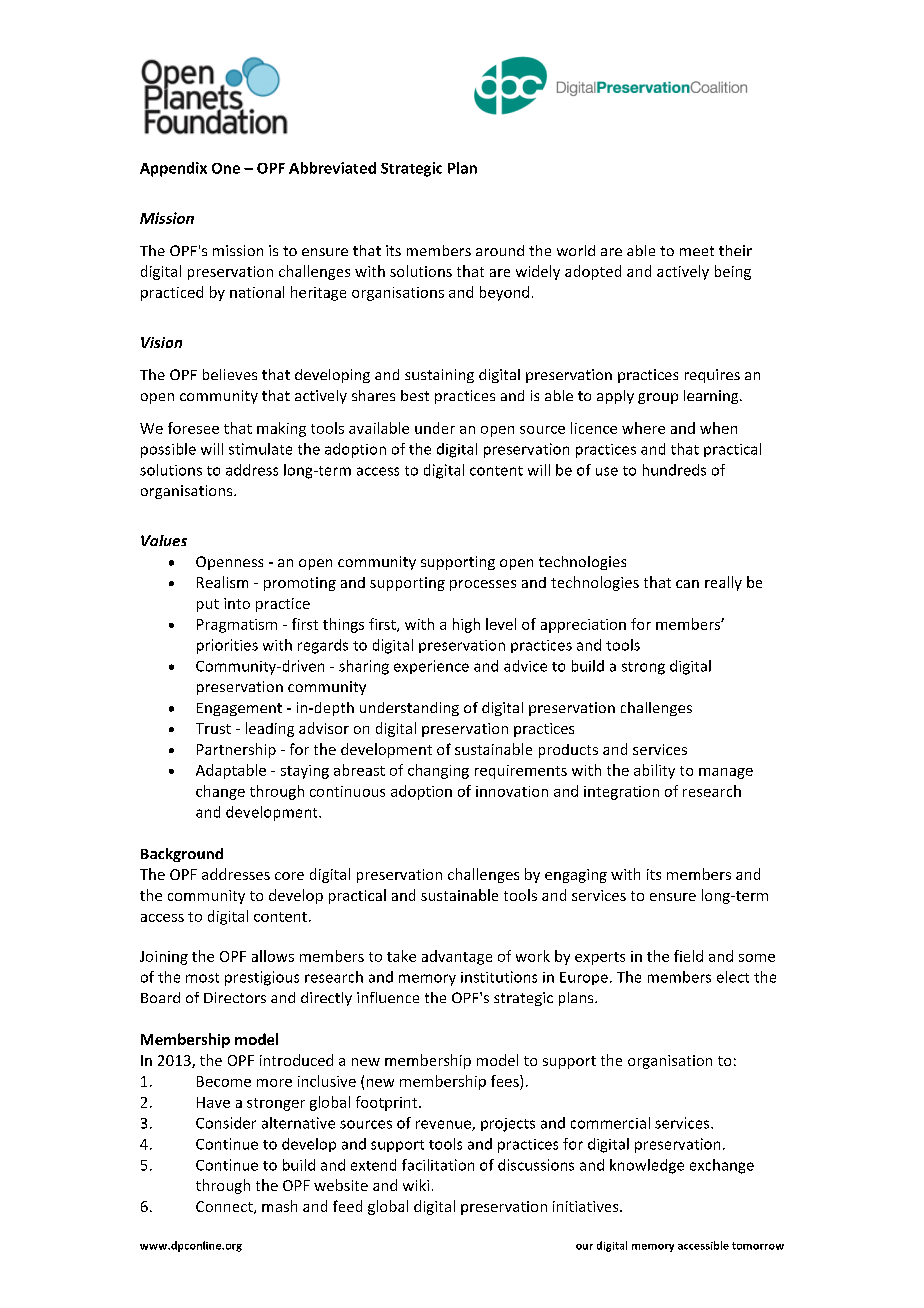  What do you see at coordinates (222, 582) in the screenshot?
I see `Realism` at bounding box center [222, 582].
